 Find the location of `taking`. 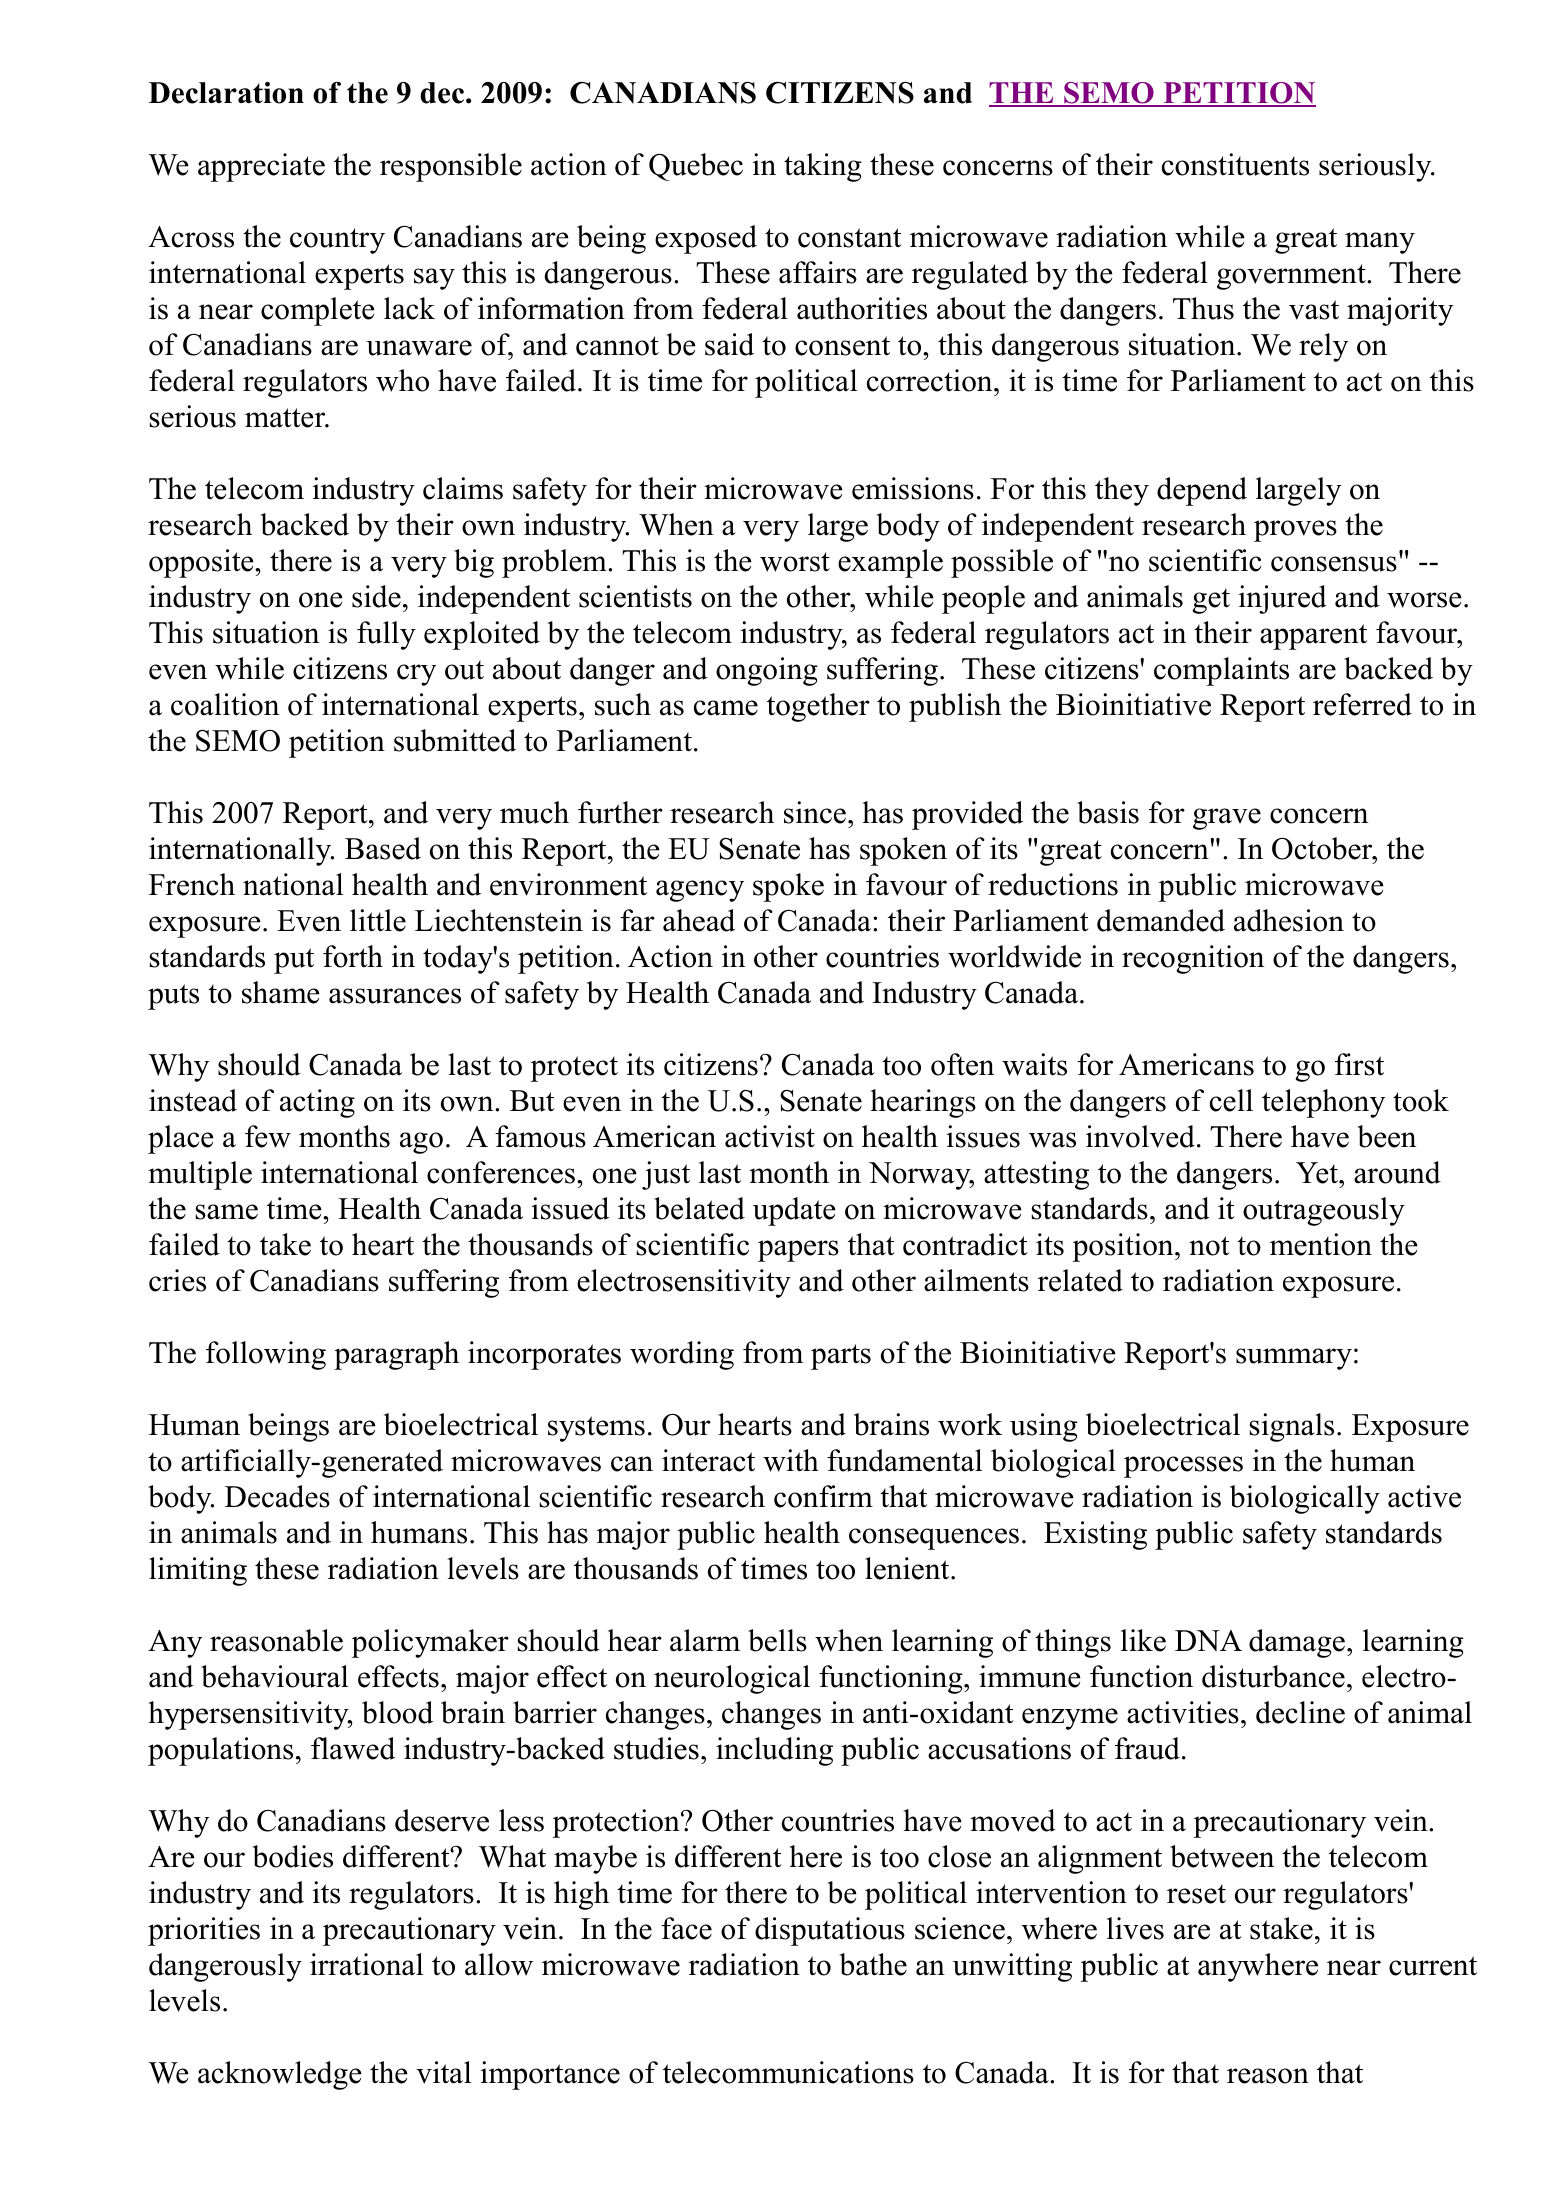

taking is located at coordinates (823, 167).
